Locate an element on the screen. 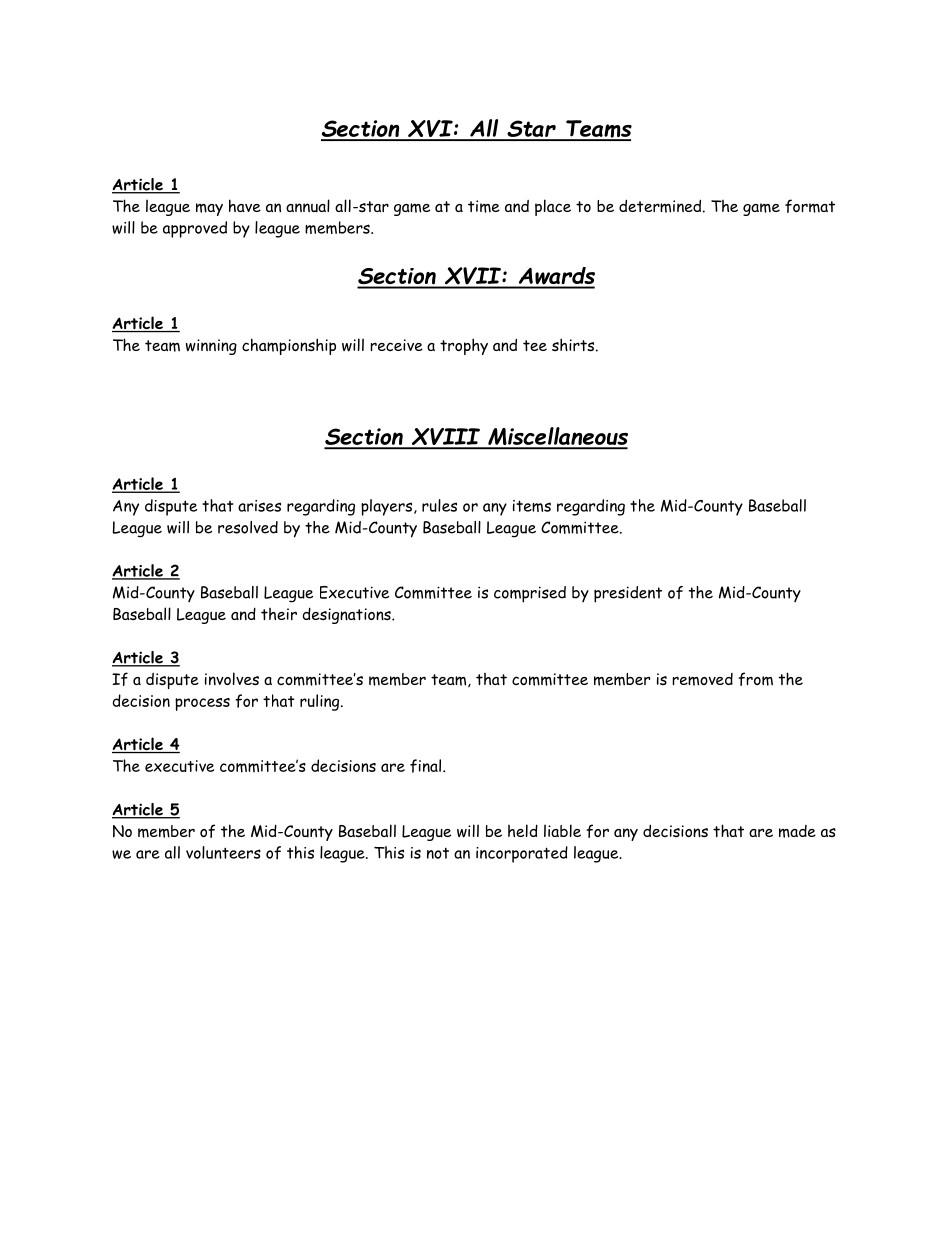 Image resolution: width=952 pixels, height=1233 pixels. championship is located at coordinates (289, 346).
